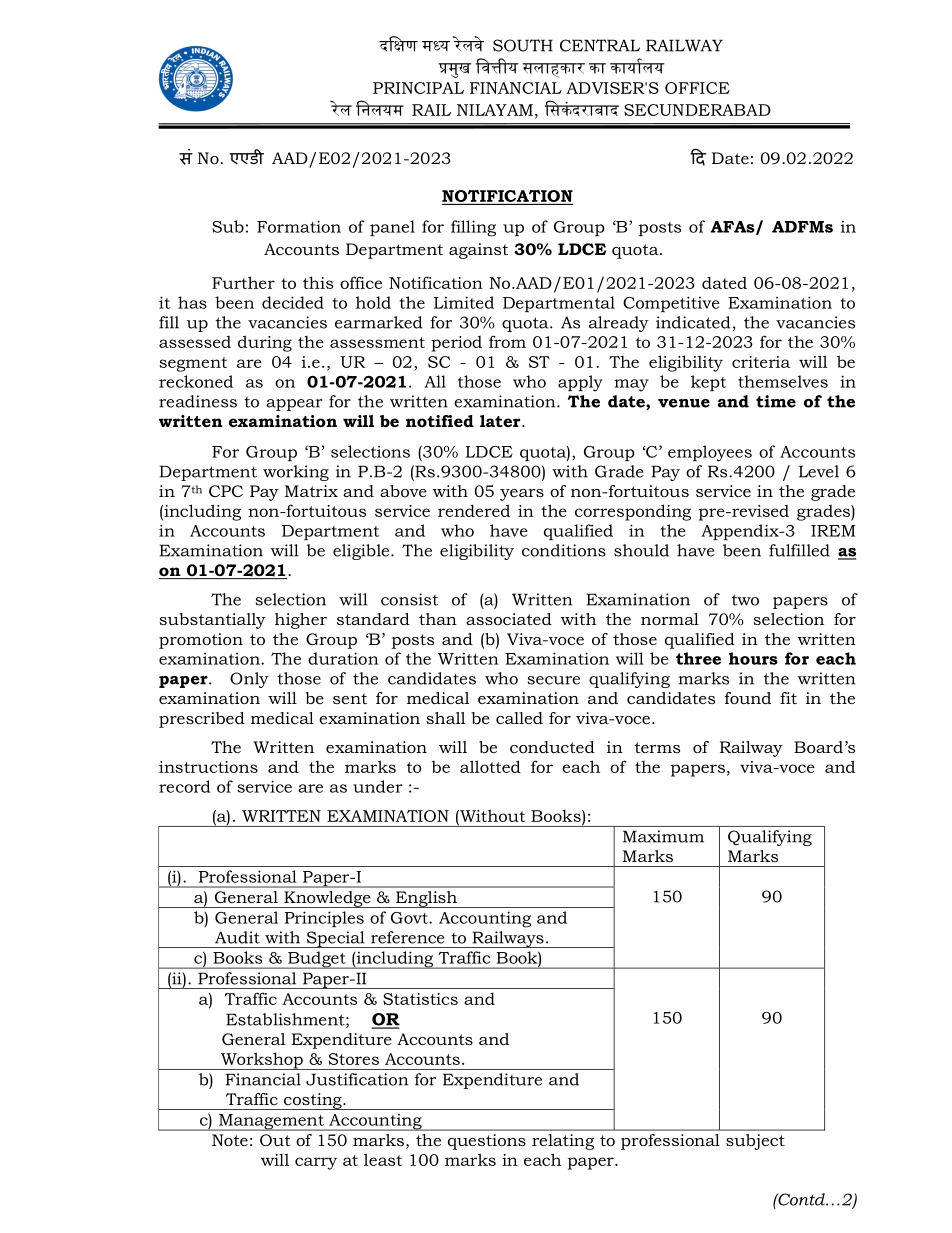  What do you see at coordinates (745, 600) in the screenshot?
I see `two` at bounding box center [745, 600].
